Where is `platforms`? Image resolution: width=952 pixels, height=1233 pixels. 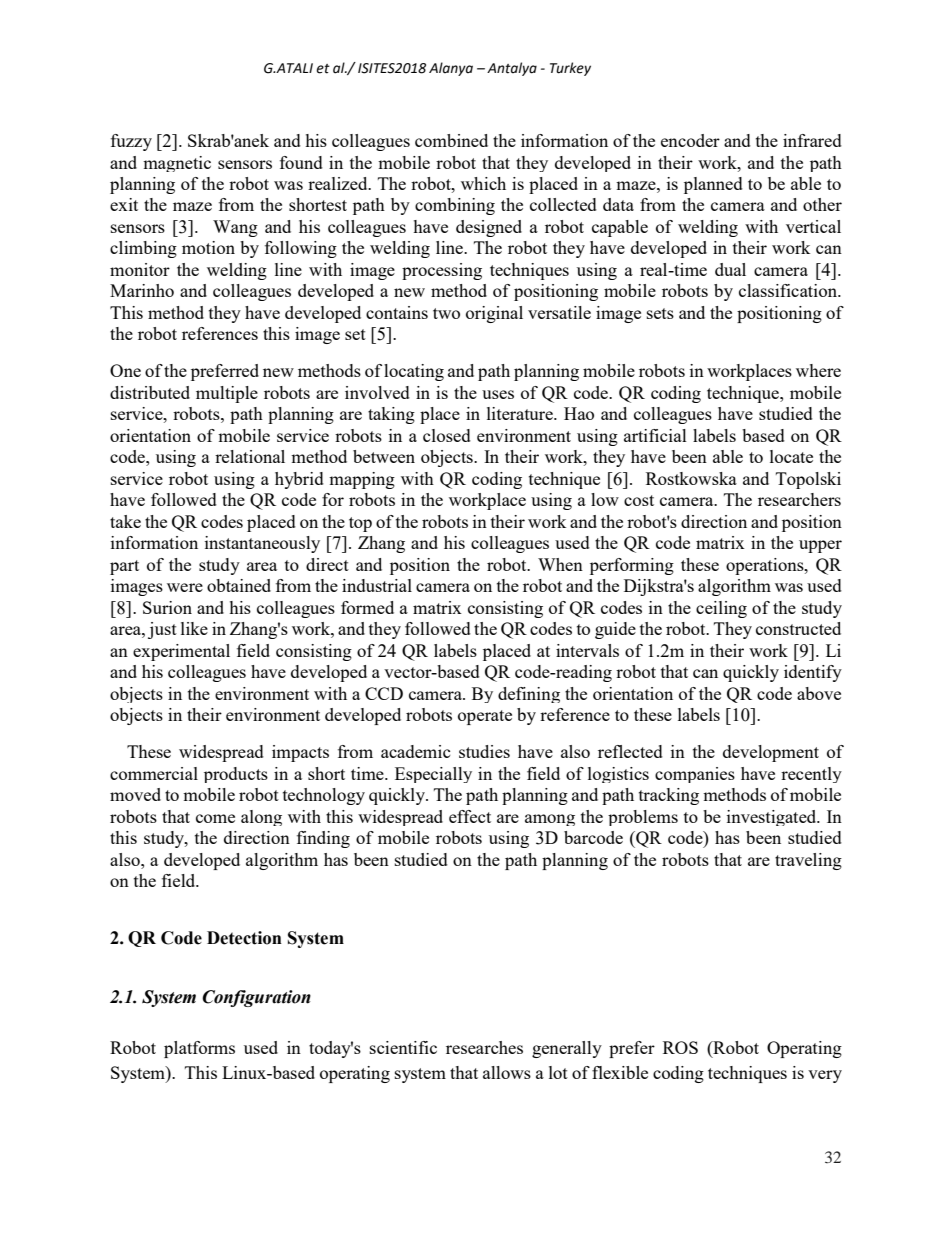
platforms is located at coordinates (199, 1049).
